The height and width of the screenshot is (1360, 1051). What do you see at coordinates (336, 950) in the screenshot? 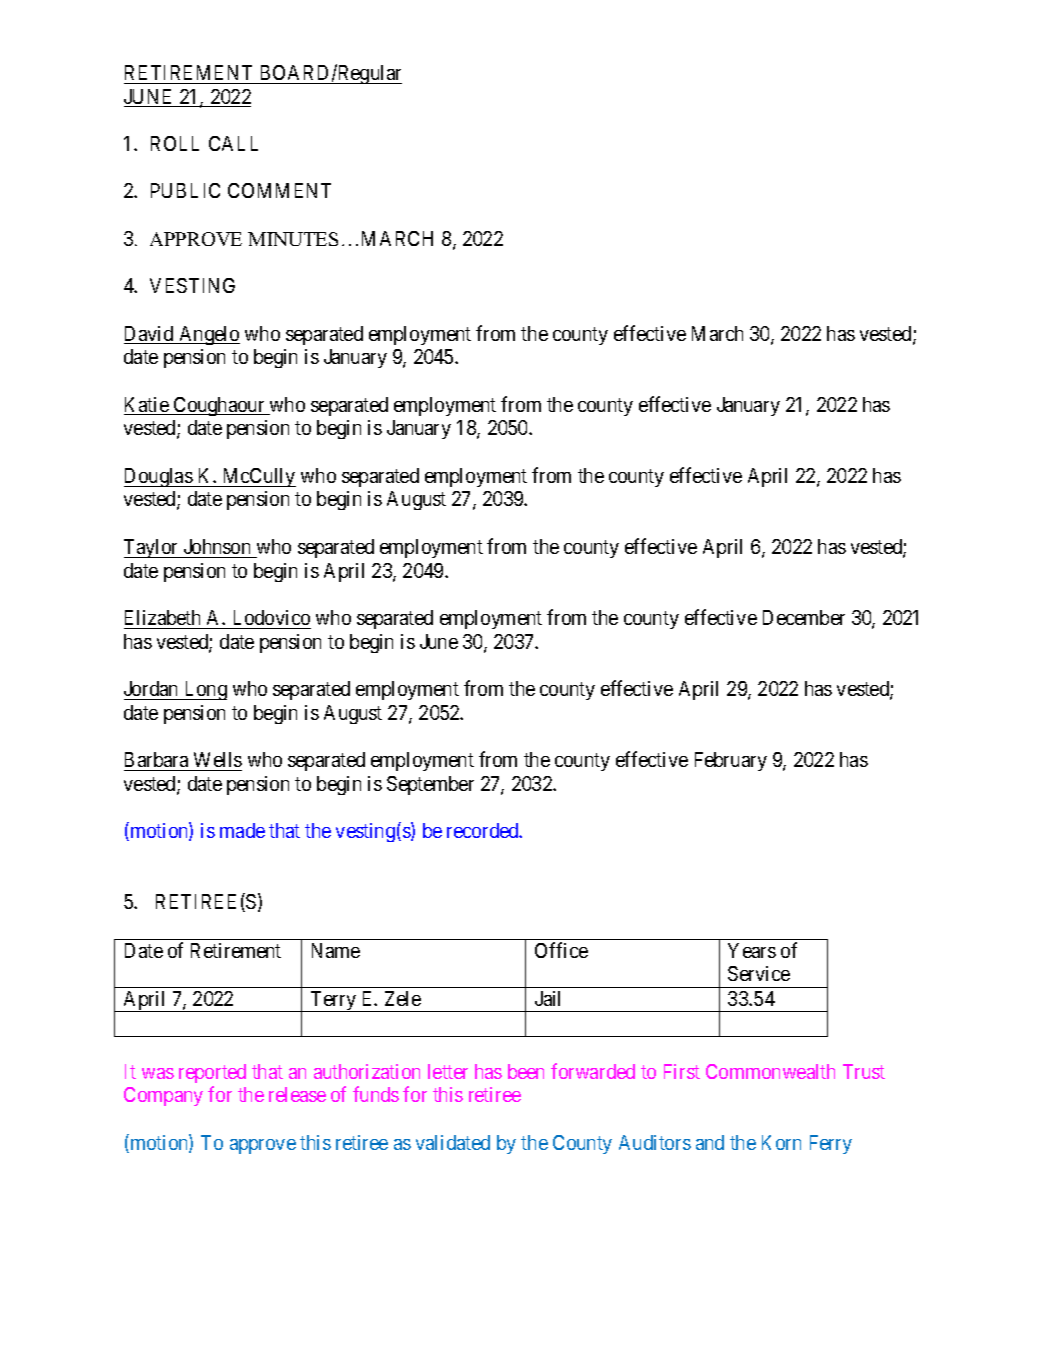
I see `Name` at bounding box center [336, 950].
